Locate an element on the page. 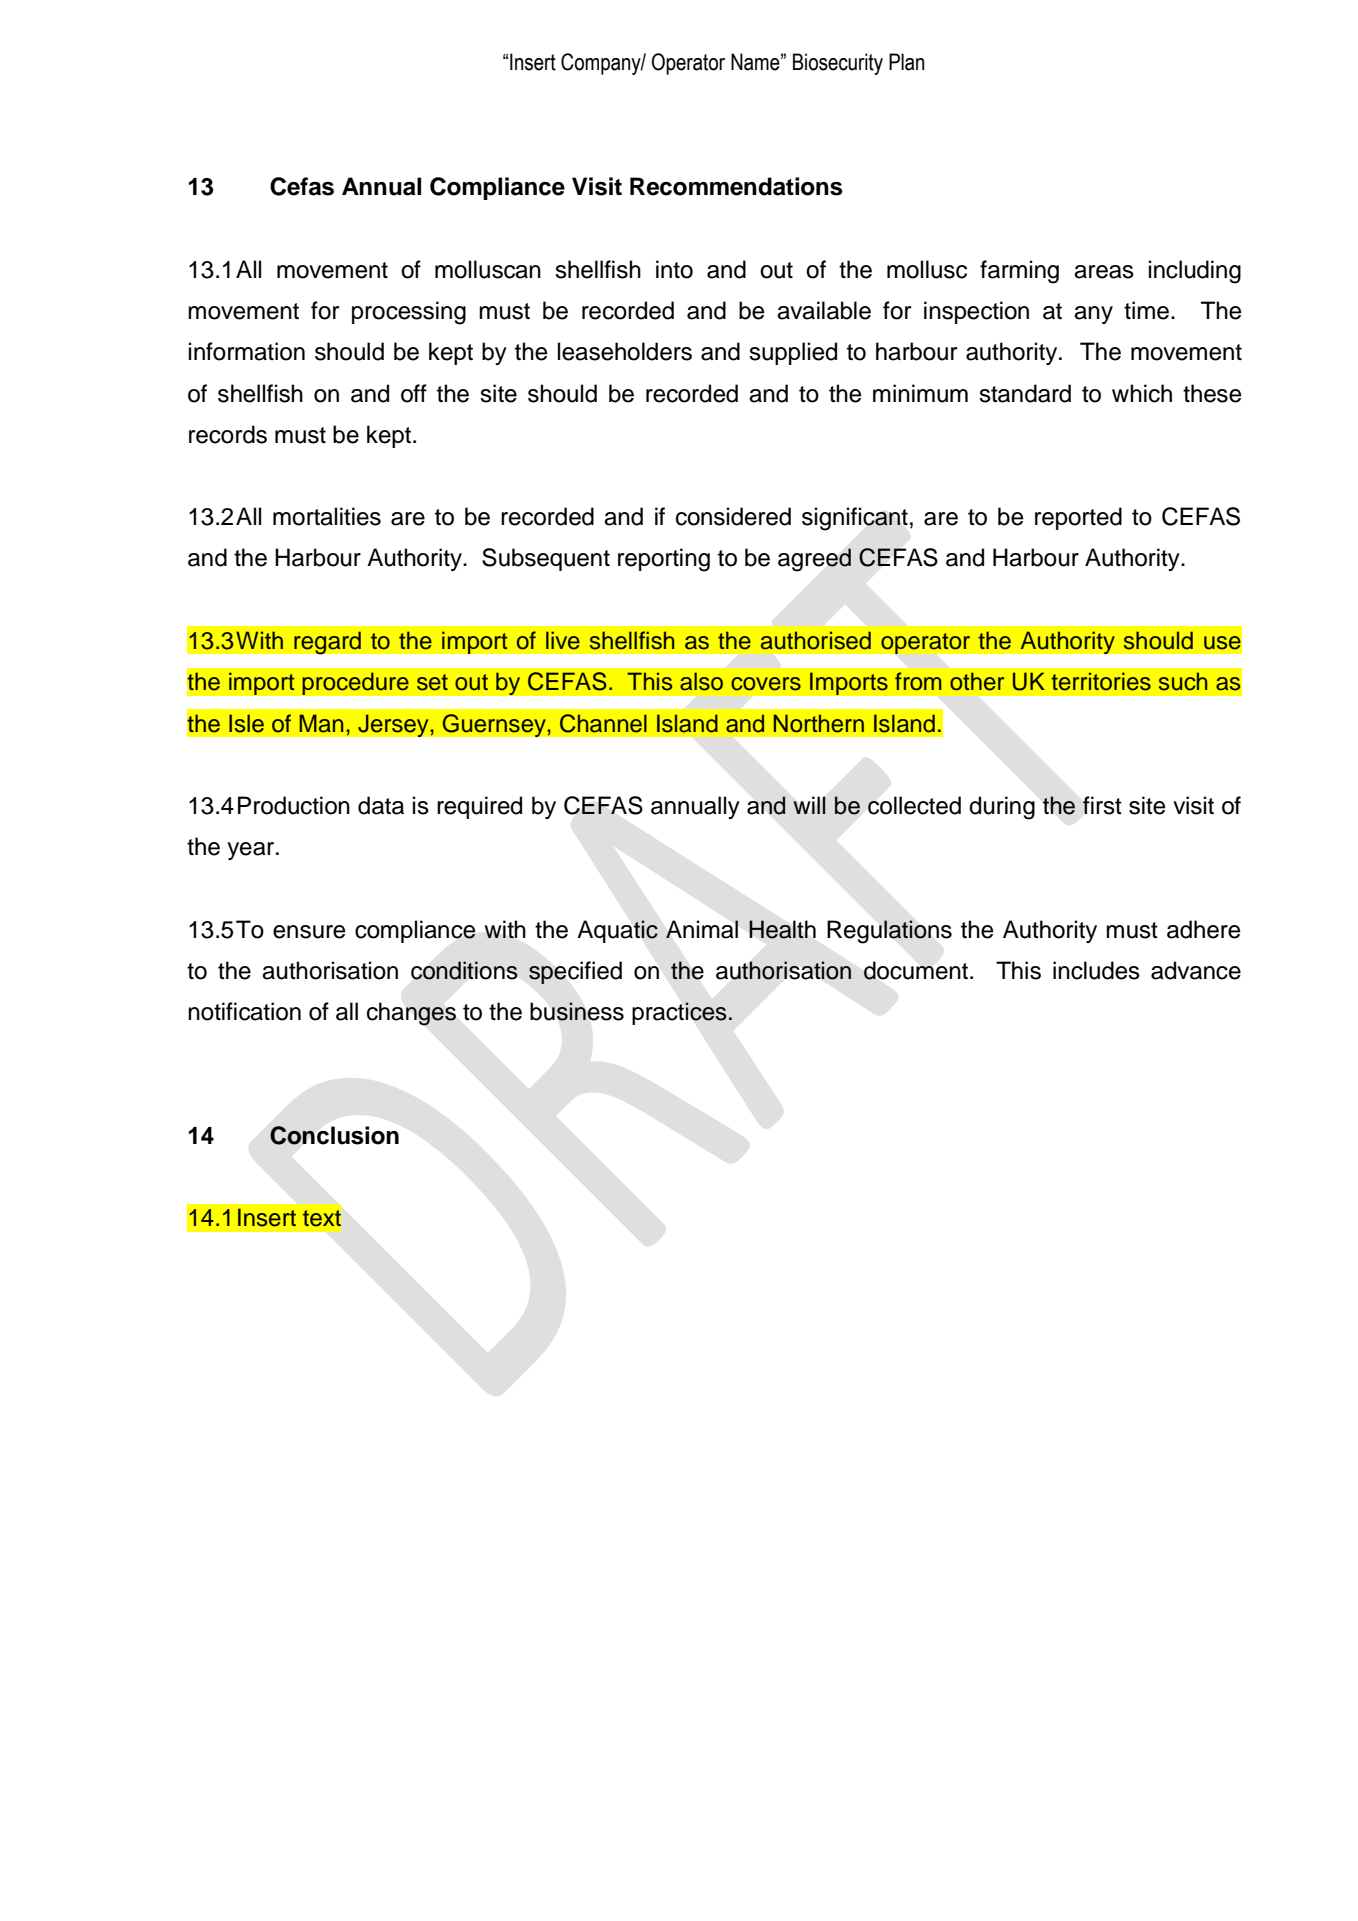 This document has width=1358, height=1921. reported is located at coordinates (1078, 518).
